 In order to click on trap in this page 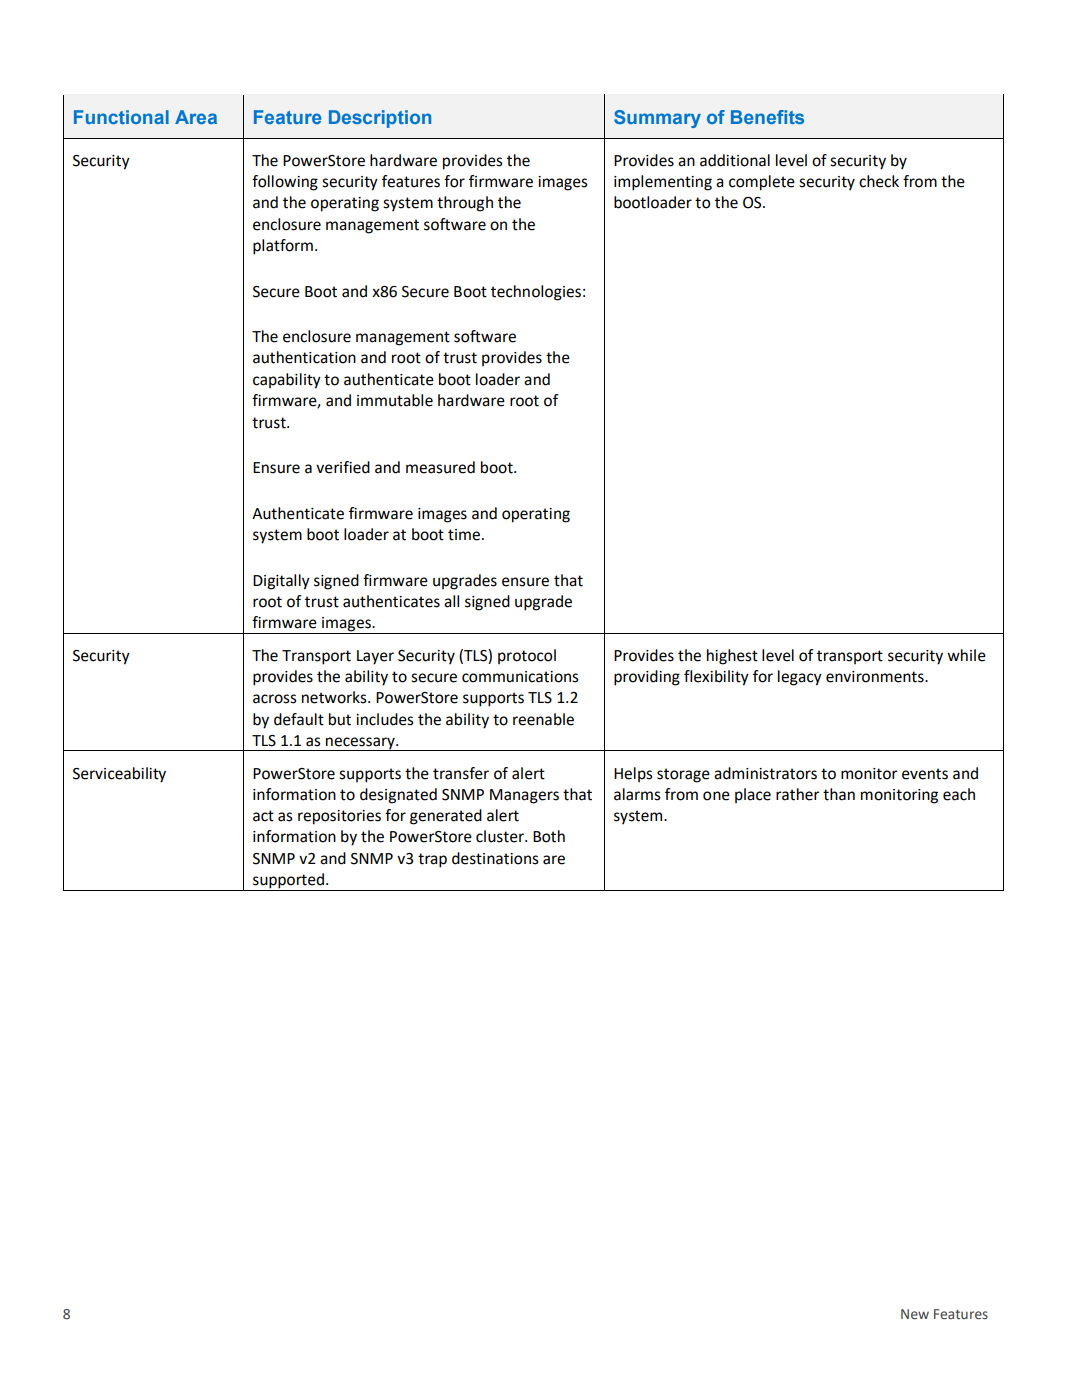, I will do `click(432, 860)`.
